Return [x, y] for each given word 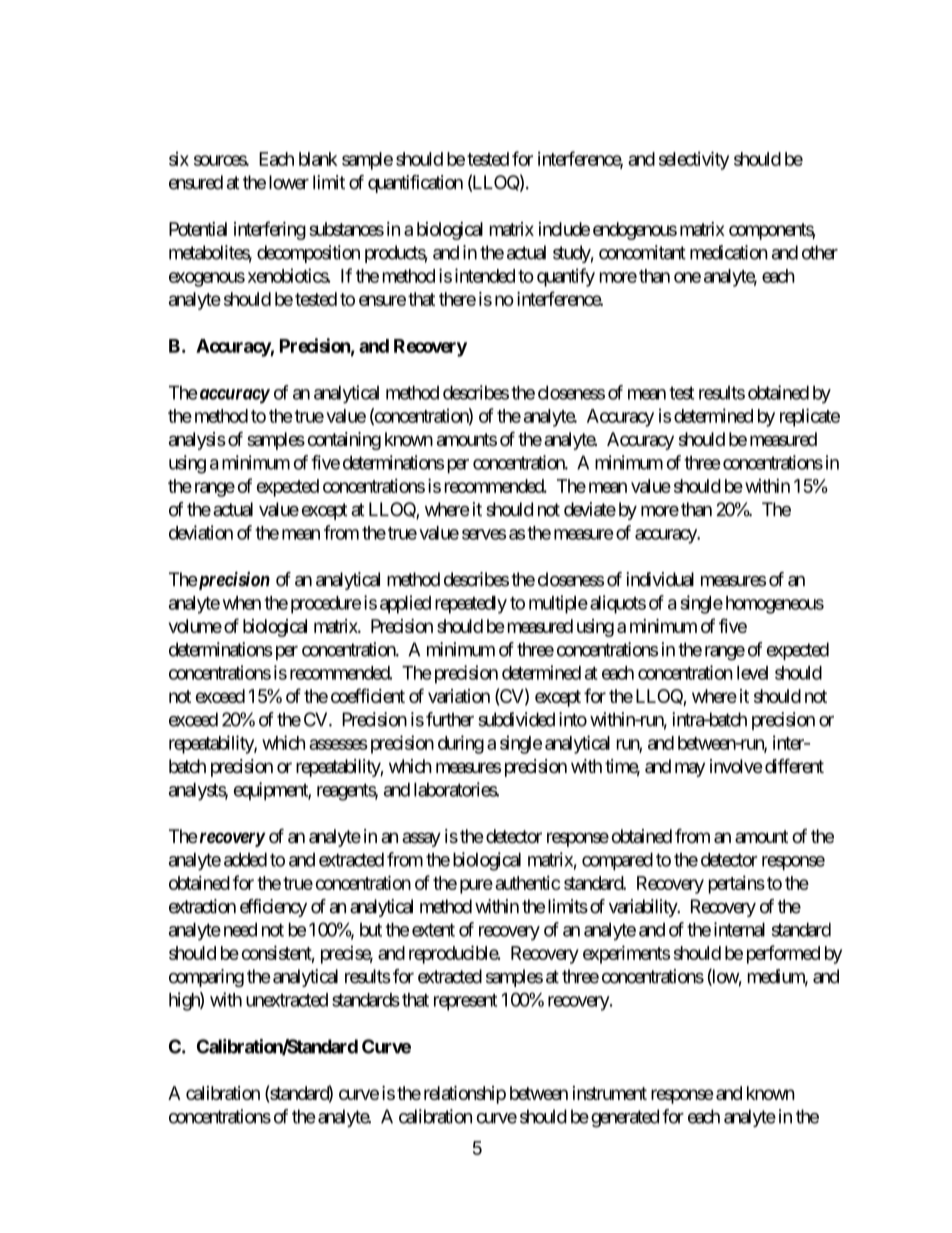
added [245, 859]
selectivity [694, 160]
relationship [465, 1095]
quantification [415, 184]
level [752, 673]
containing [344, 441]
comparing [206, 978]
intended [485, 275]
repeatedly [471, 605]
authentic [527, 882]
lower [289, 182]
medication [729, 252]
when [242, 603]
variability [644, 908]
